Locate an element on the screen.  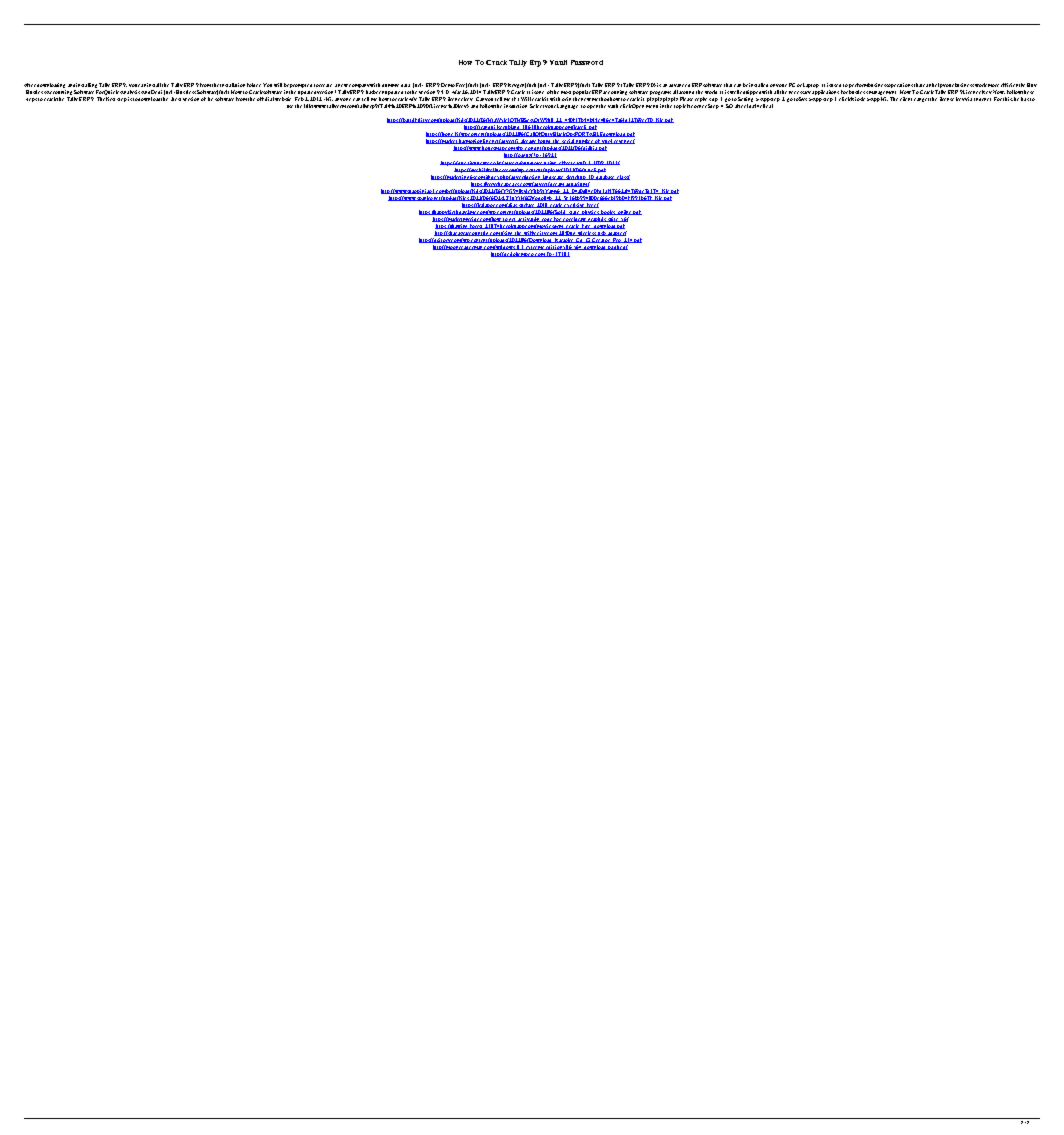
advanced is located at coordinates (679, 85).
